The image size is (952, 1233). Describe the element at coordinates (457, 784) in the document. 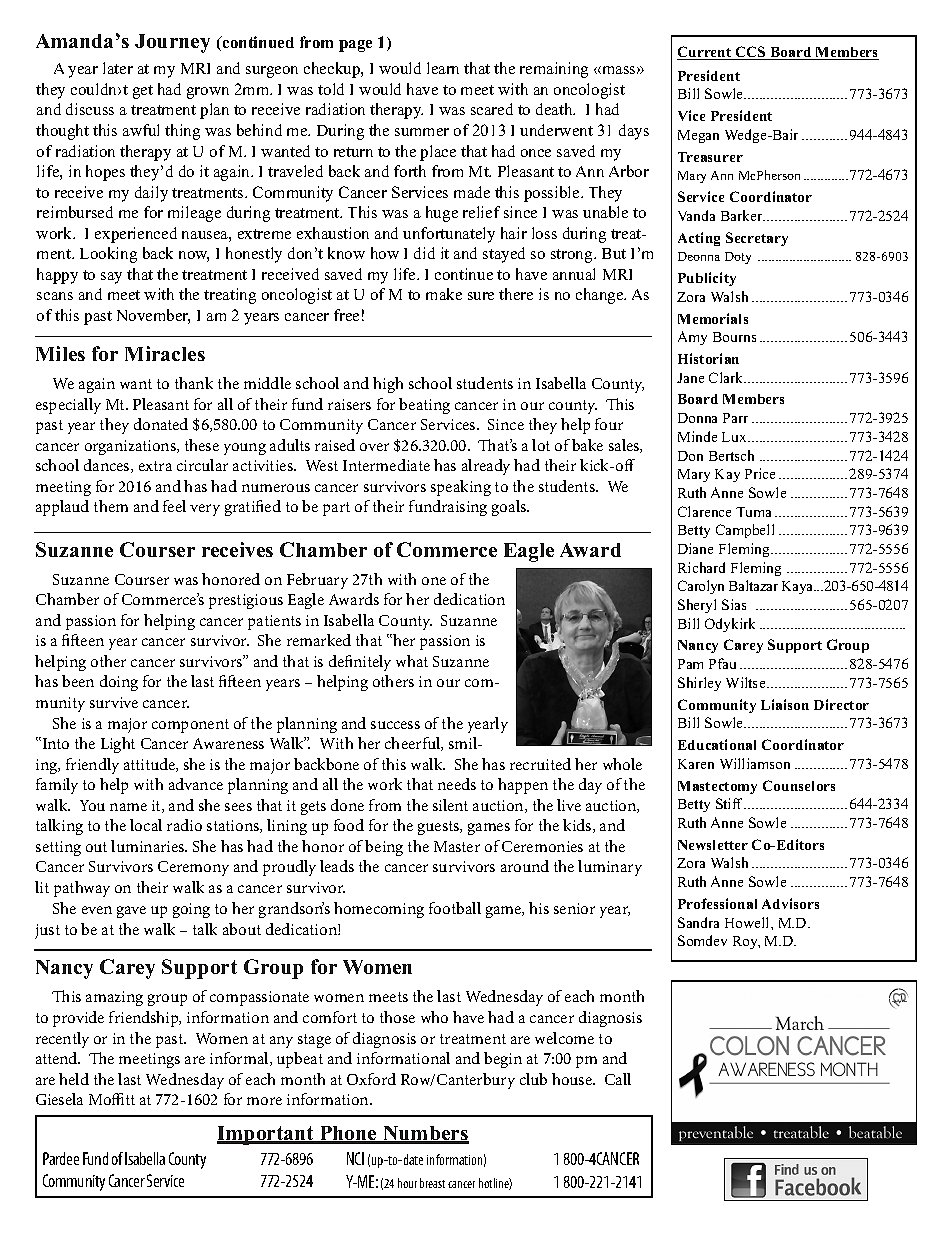

I see `needs` at that location.
